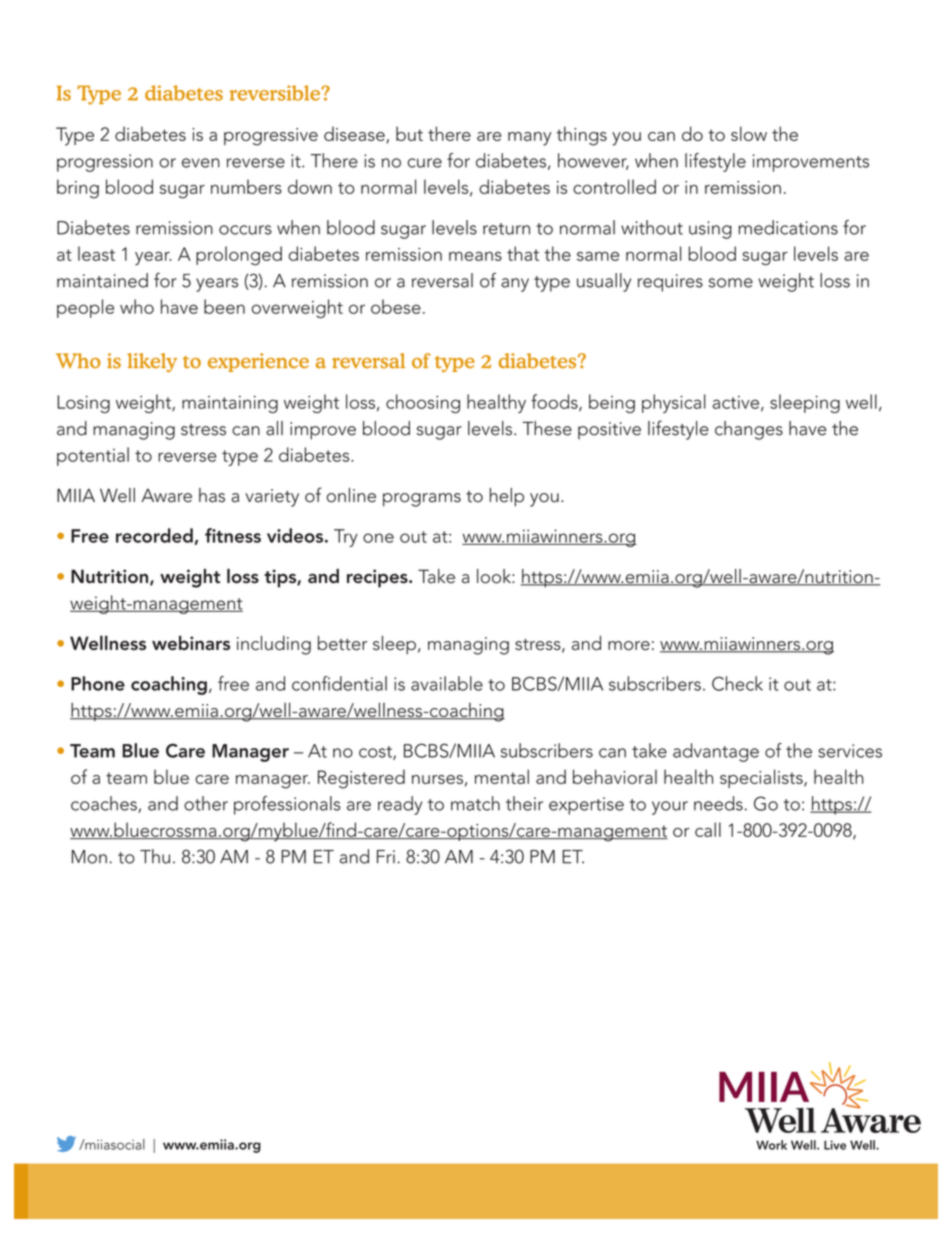 This page has width=952, height=1233. Describe the element at coordinates (749, 133) in the page. I see `slow` at that location.
